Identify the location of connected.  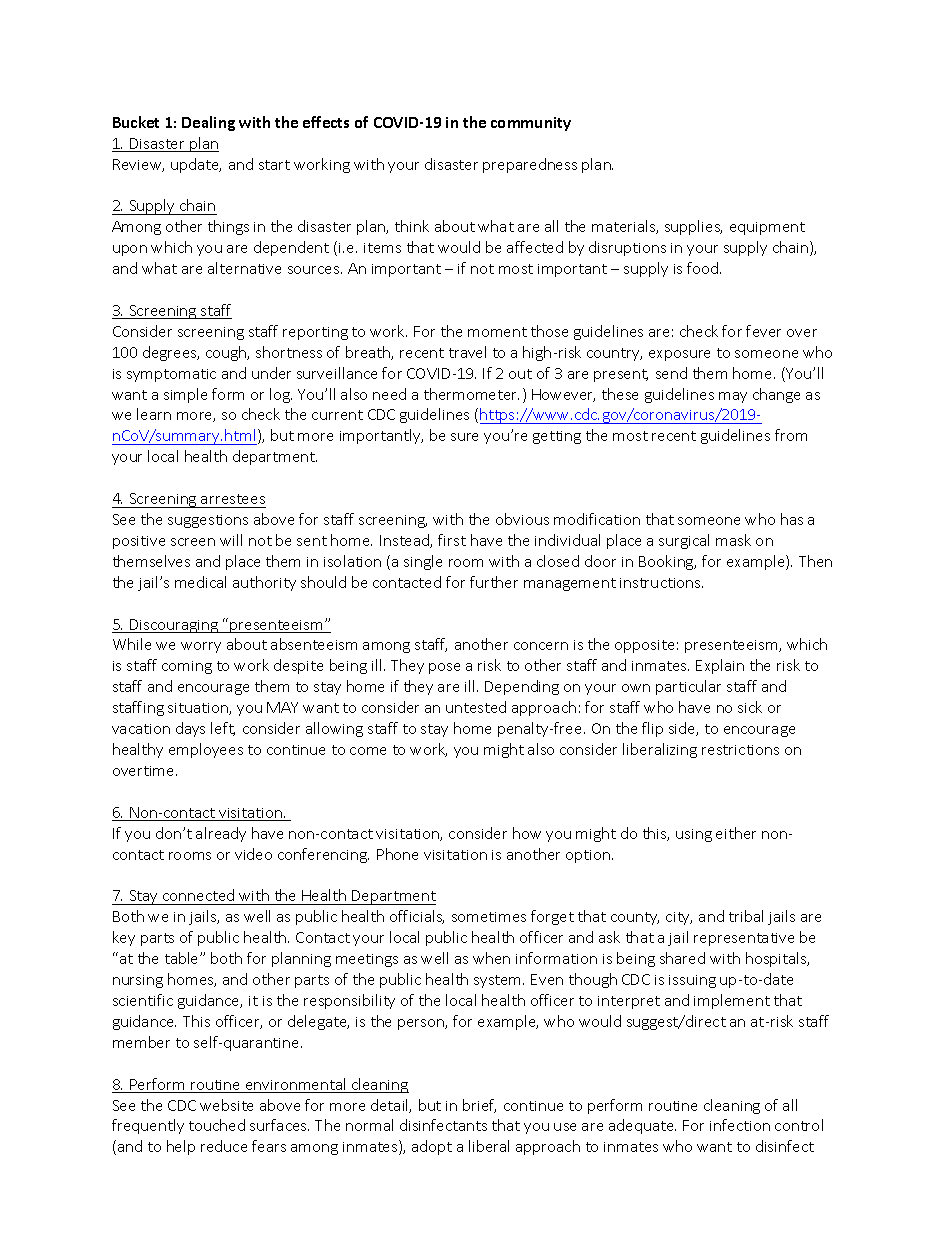
(199, 897).
